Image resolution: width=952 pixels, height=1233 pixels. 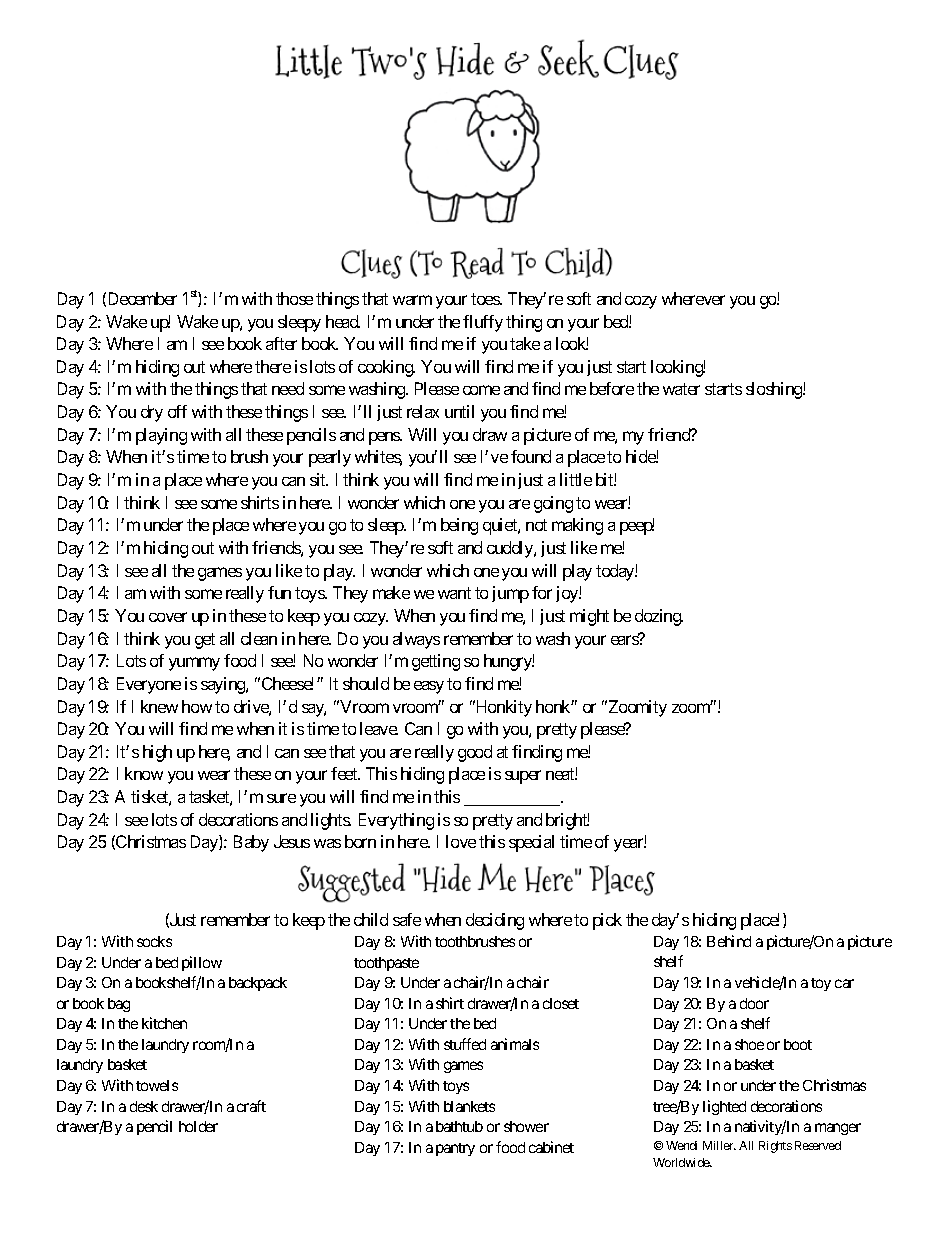 I want to click on knew, so click(x=159, y=706).
